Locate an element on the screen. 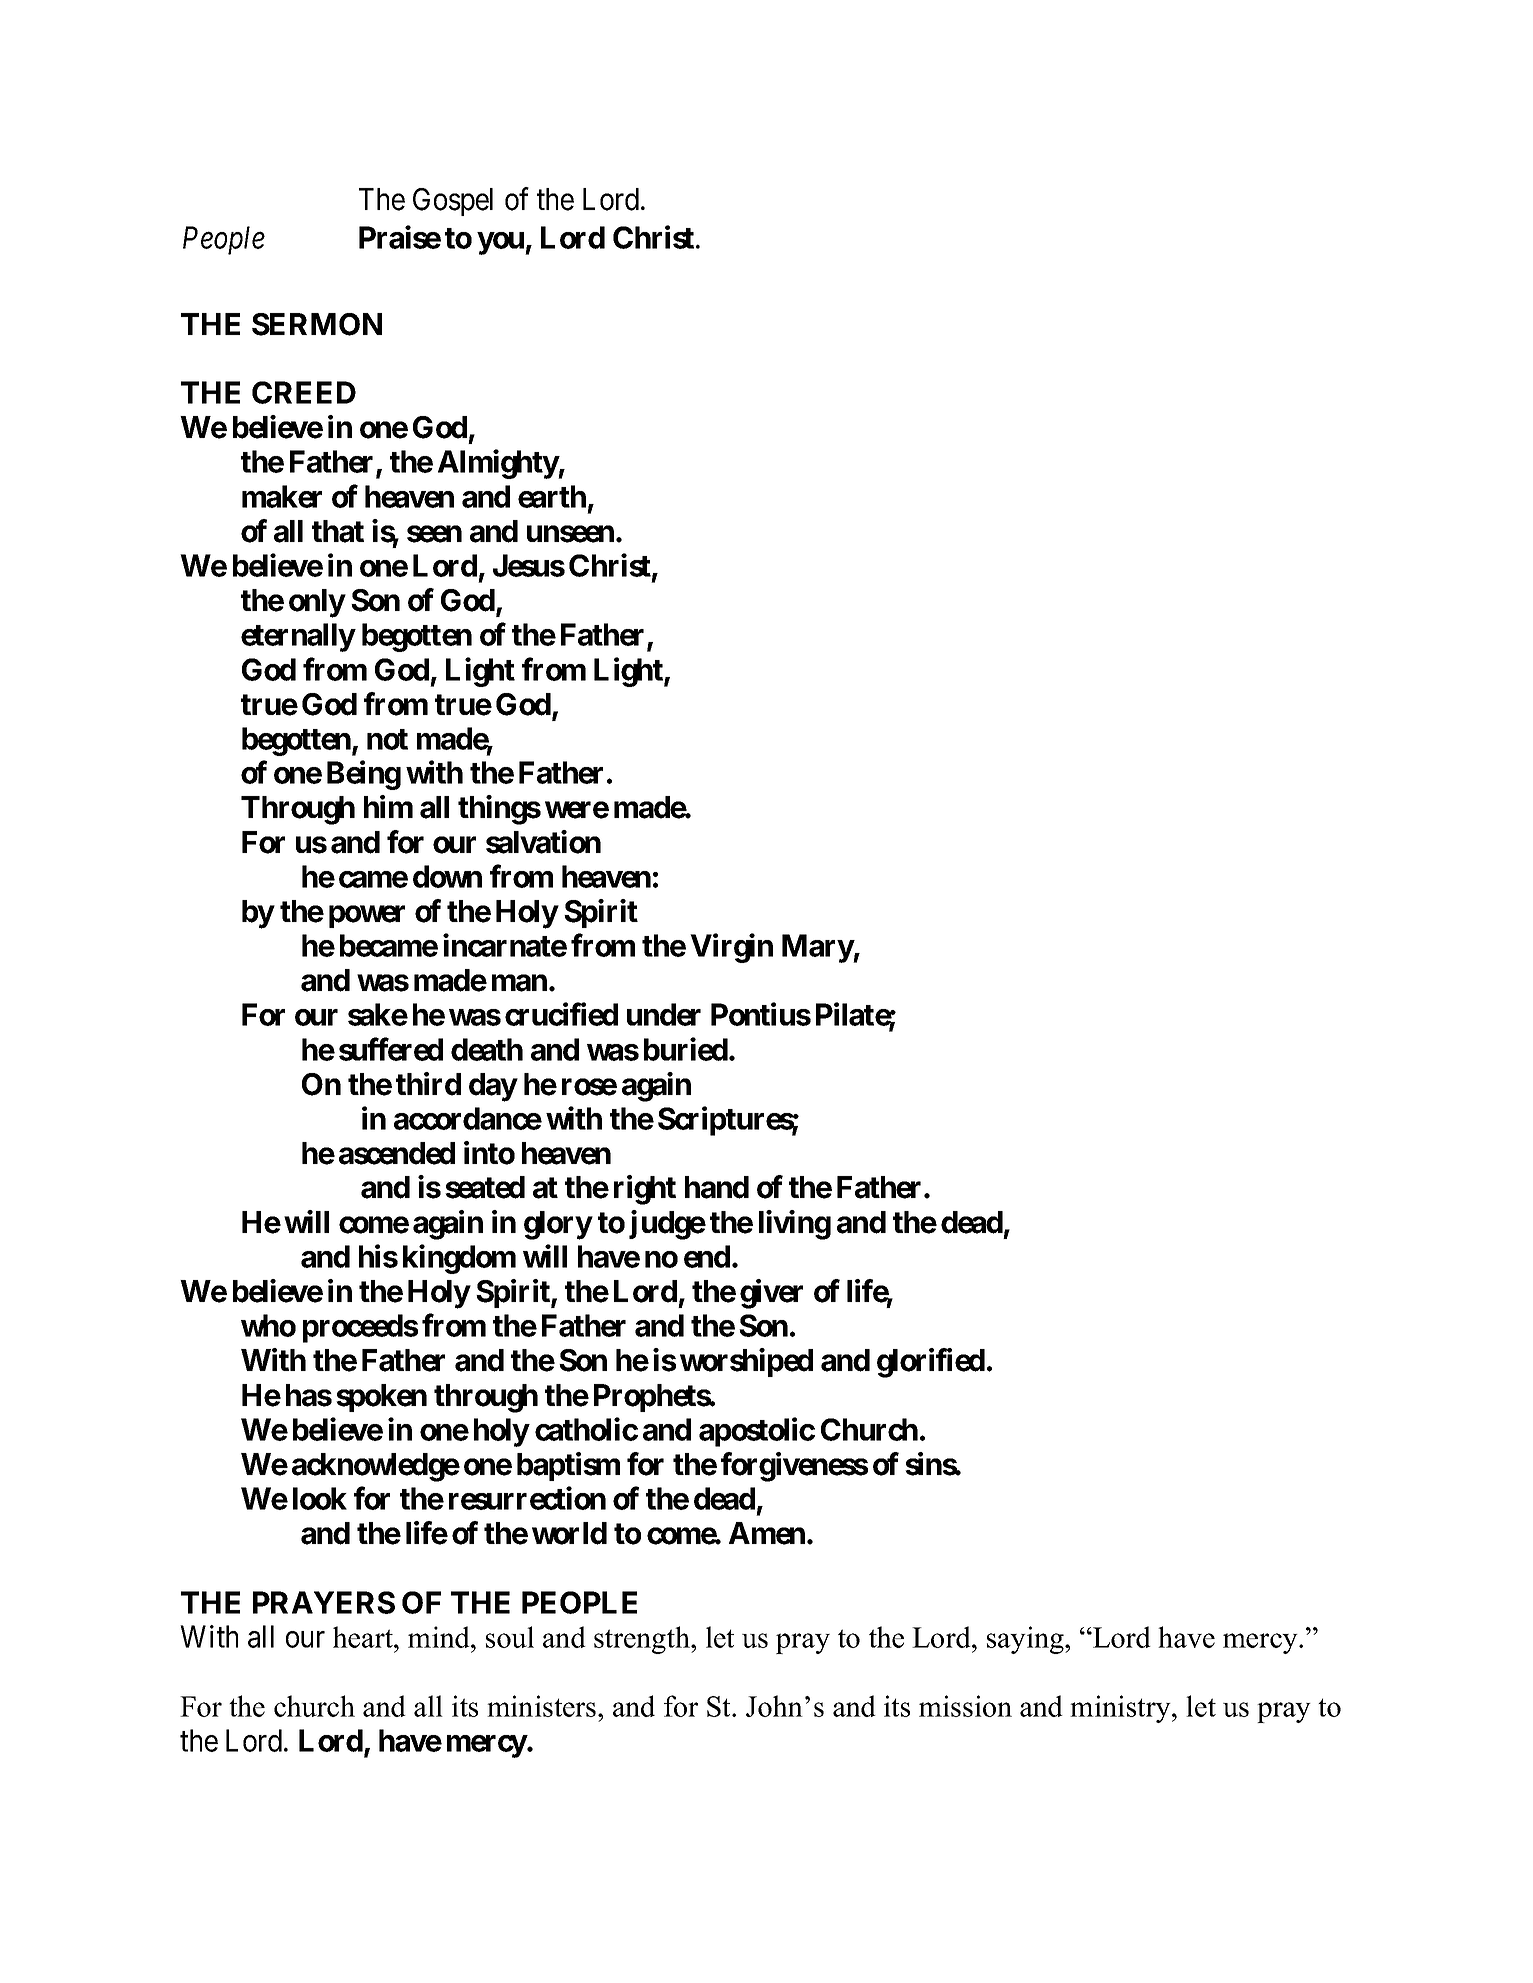  ascended is located at coordinates (397, 1153).
